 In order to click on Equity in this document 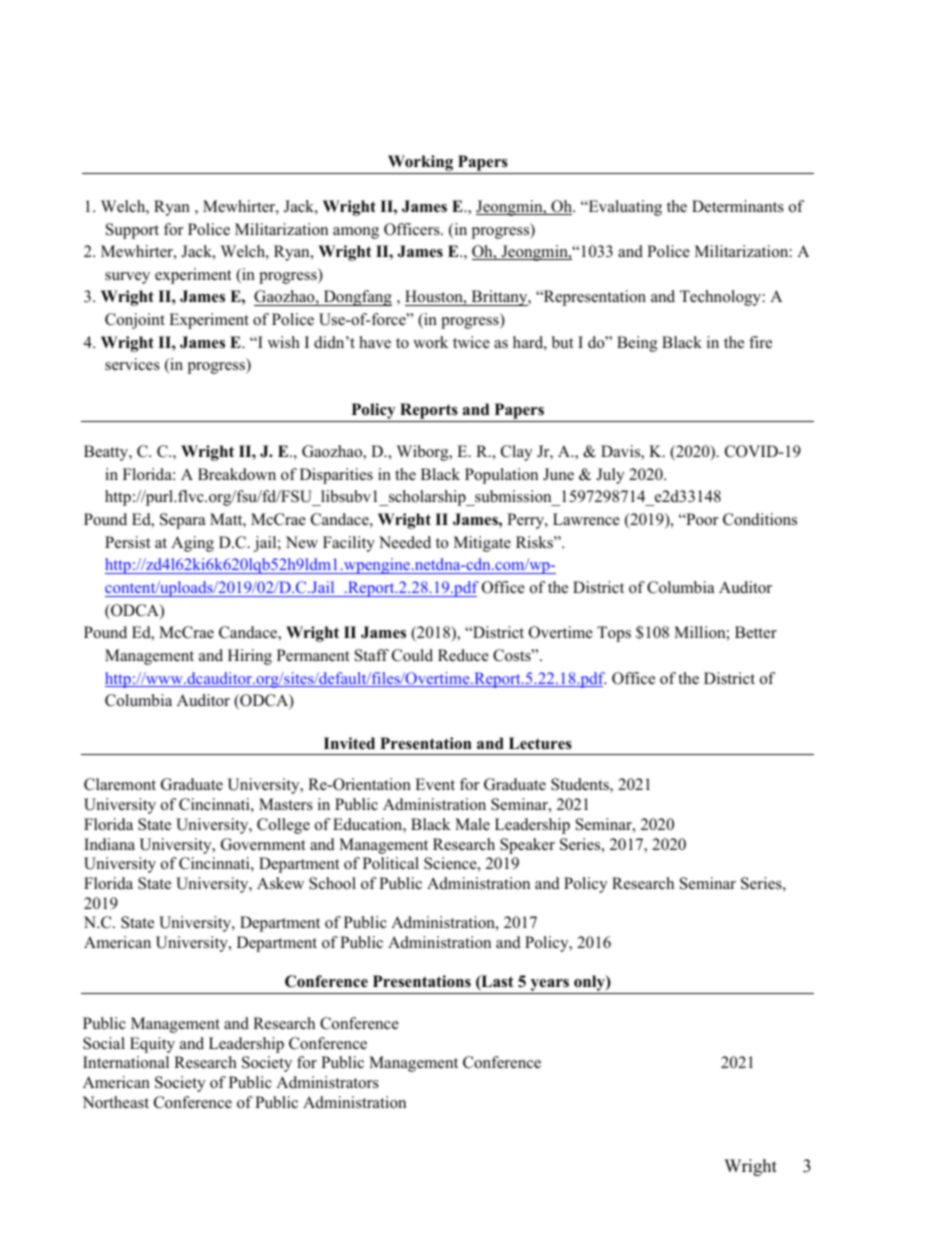, I will do `click(152, 1045)`.
